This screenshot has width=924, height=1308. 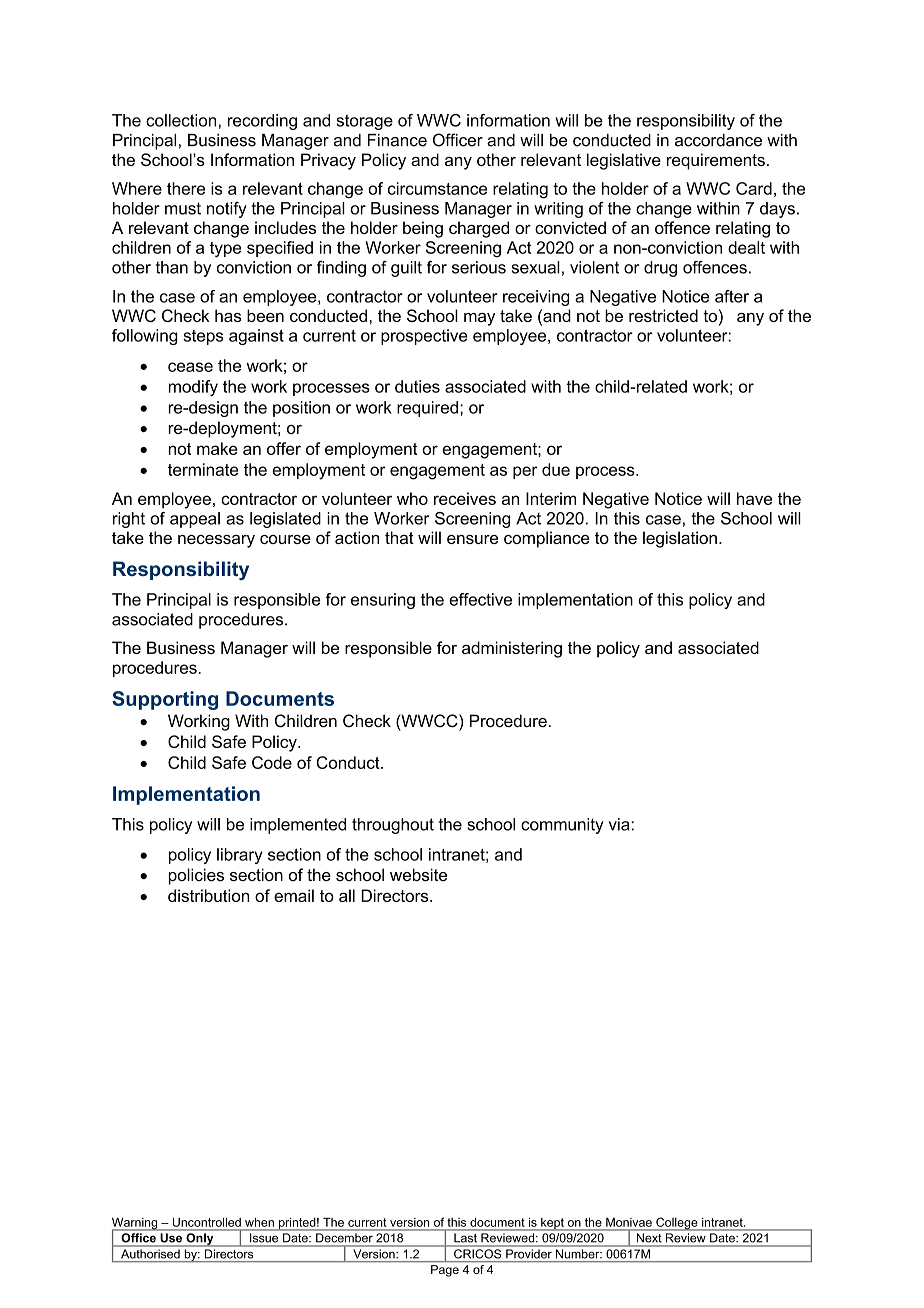 What do you see at coordinates (437, 188) in the screenshot?
I see `circumstance` at bounding box center [437, 188].
